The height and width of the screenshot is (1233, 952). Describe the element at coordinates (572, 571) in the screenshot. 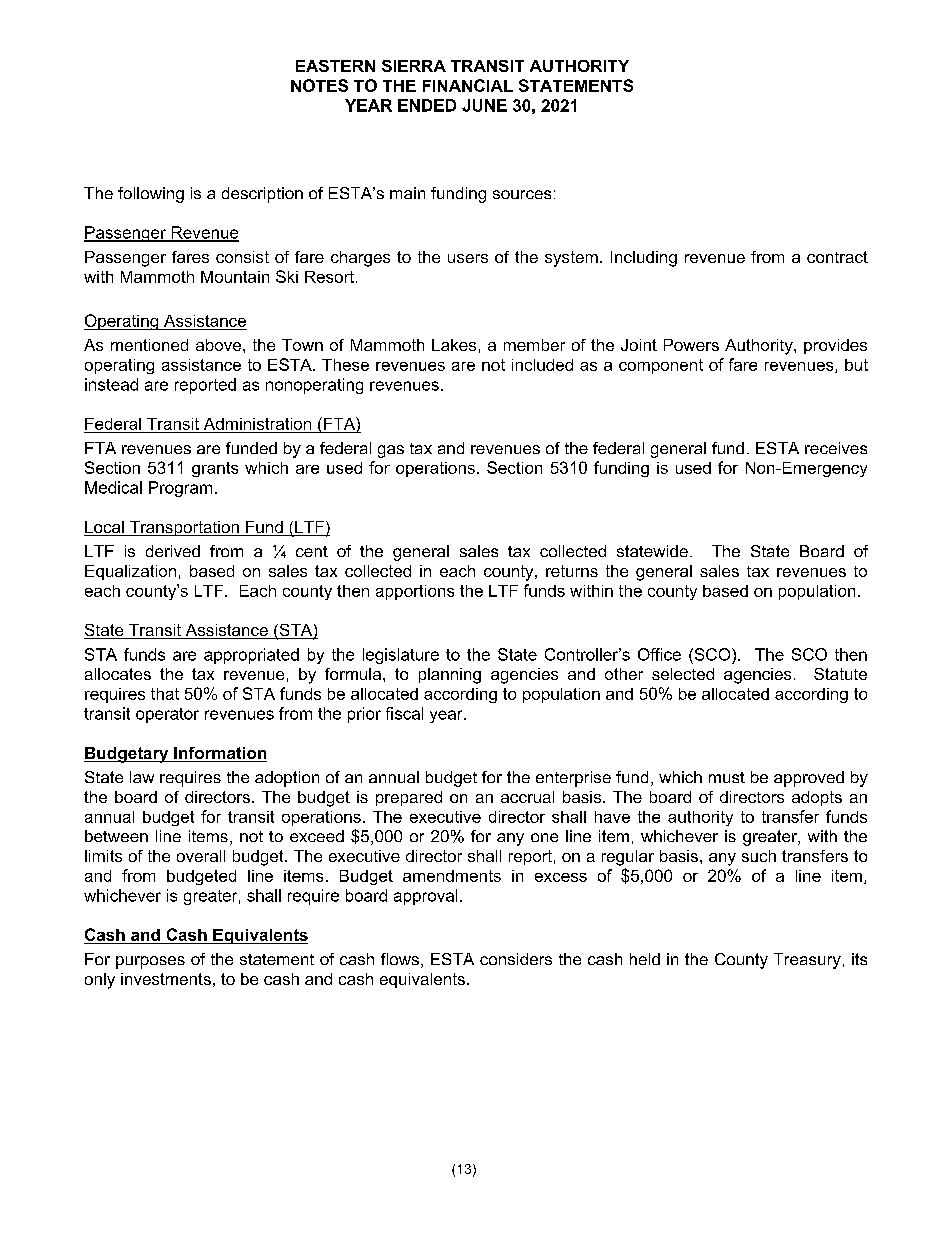

I see `returns` at that location.
